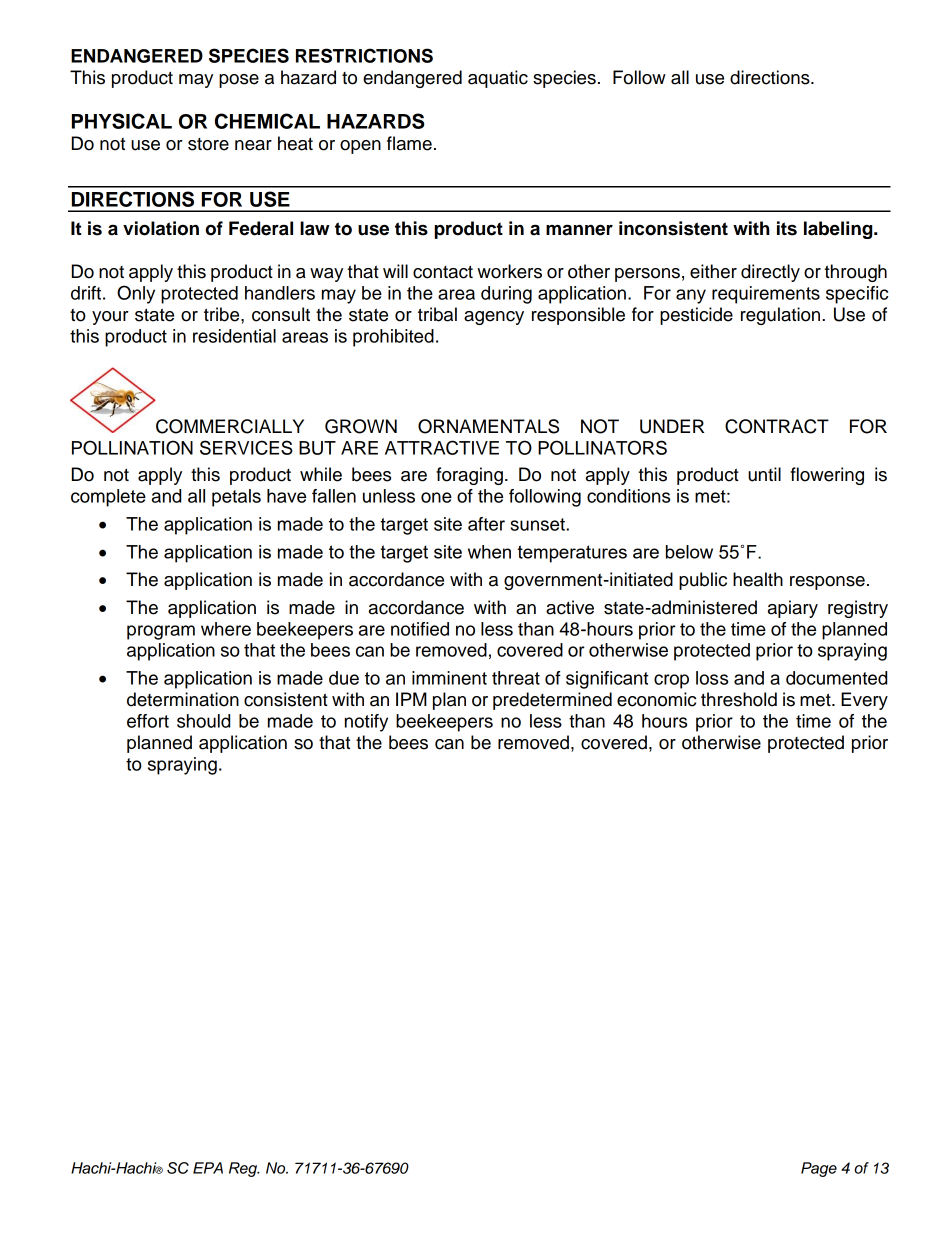 Image resolution: width=952 pixels, height=1233 pixels. I want to click on pose, so click(239, 81).
